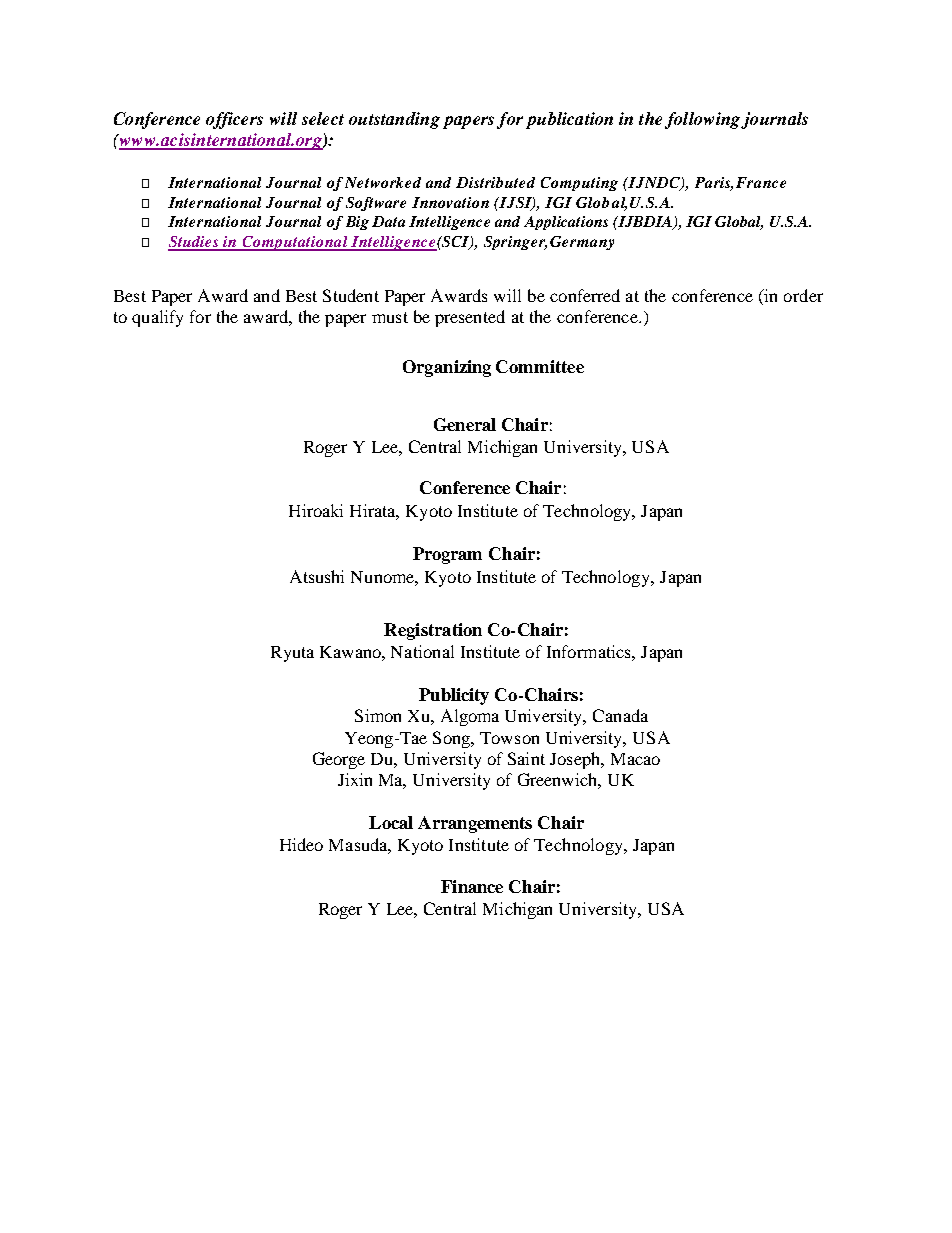  Describe the element at coordinates (704, 120) in the page. I see `following` at that location.
